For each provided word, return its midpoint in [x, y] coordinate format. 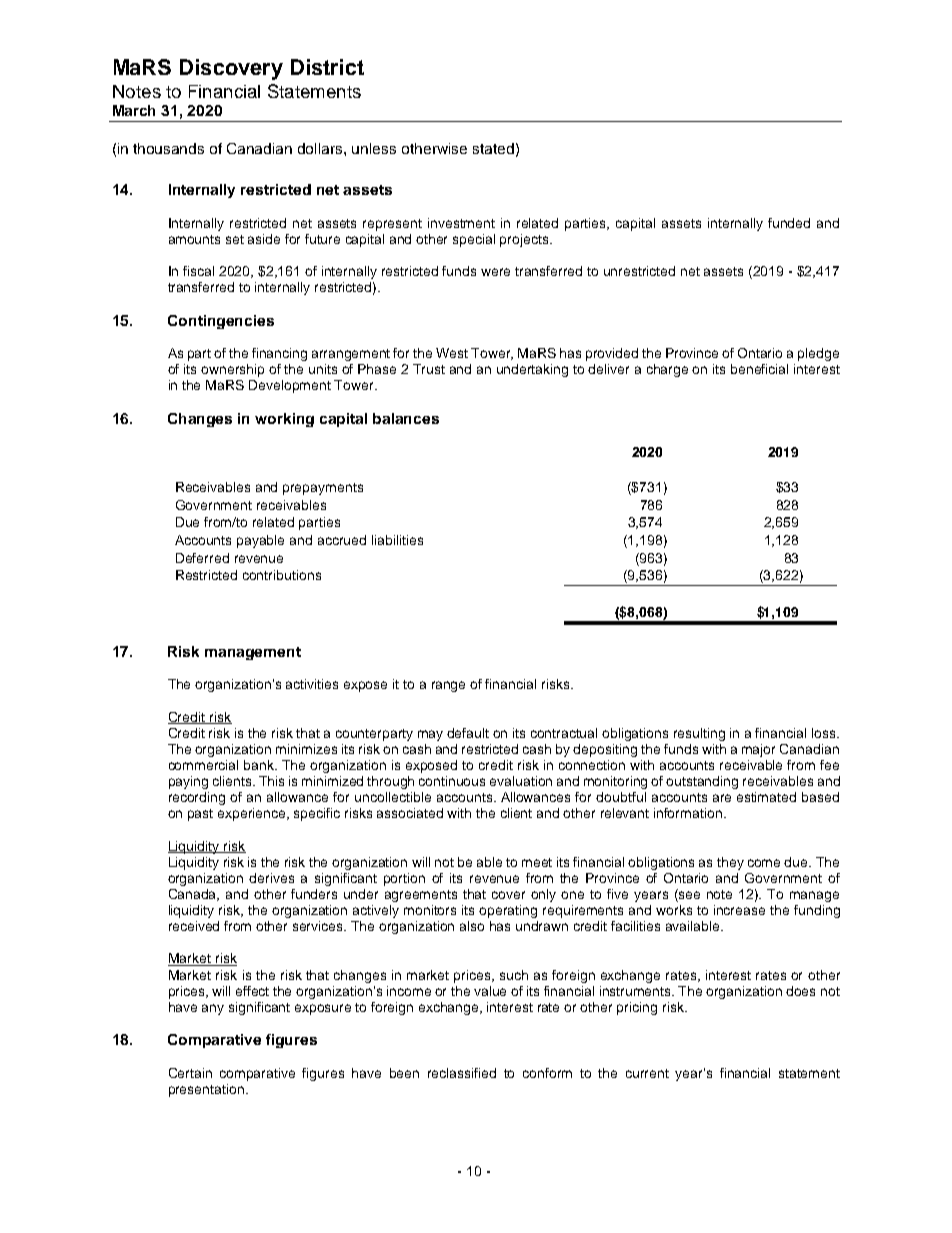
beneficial [759, 369]
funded [789, 223]
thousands [168, 148]
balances [406, 418]
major [758, 750]
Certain [190, 1073]
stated [493, 148]
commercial [203, 765]
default [468, 733]
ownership [232, 370]
